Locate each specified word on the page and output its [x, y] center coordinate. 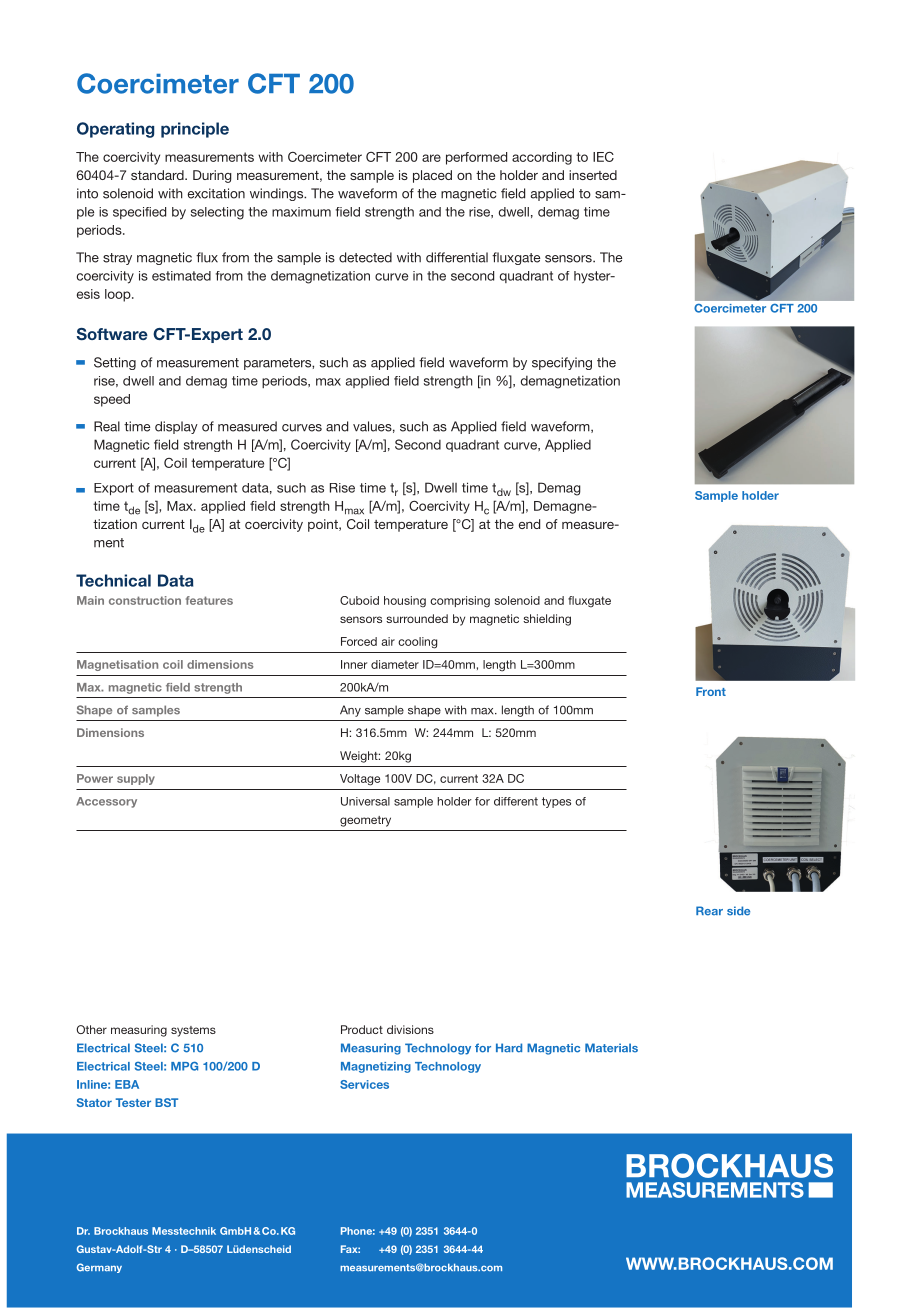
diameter [395, 664]
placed [432, 176]
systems [193, 1031]
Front [711, 691]
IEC [603, 156]
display [176, 427]
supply [136, 779]
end [529, 524]
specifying [562, 363]
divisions [410, 1029]
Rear [709, 911]
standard [158, 175]
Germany [99, 1268]
